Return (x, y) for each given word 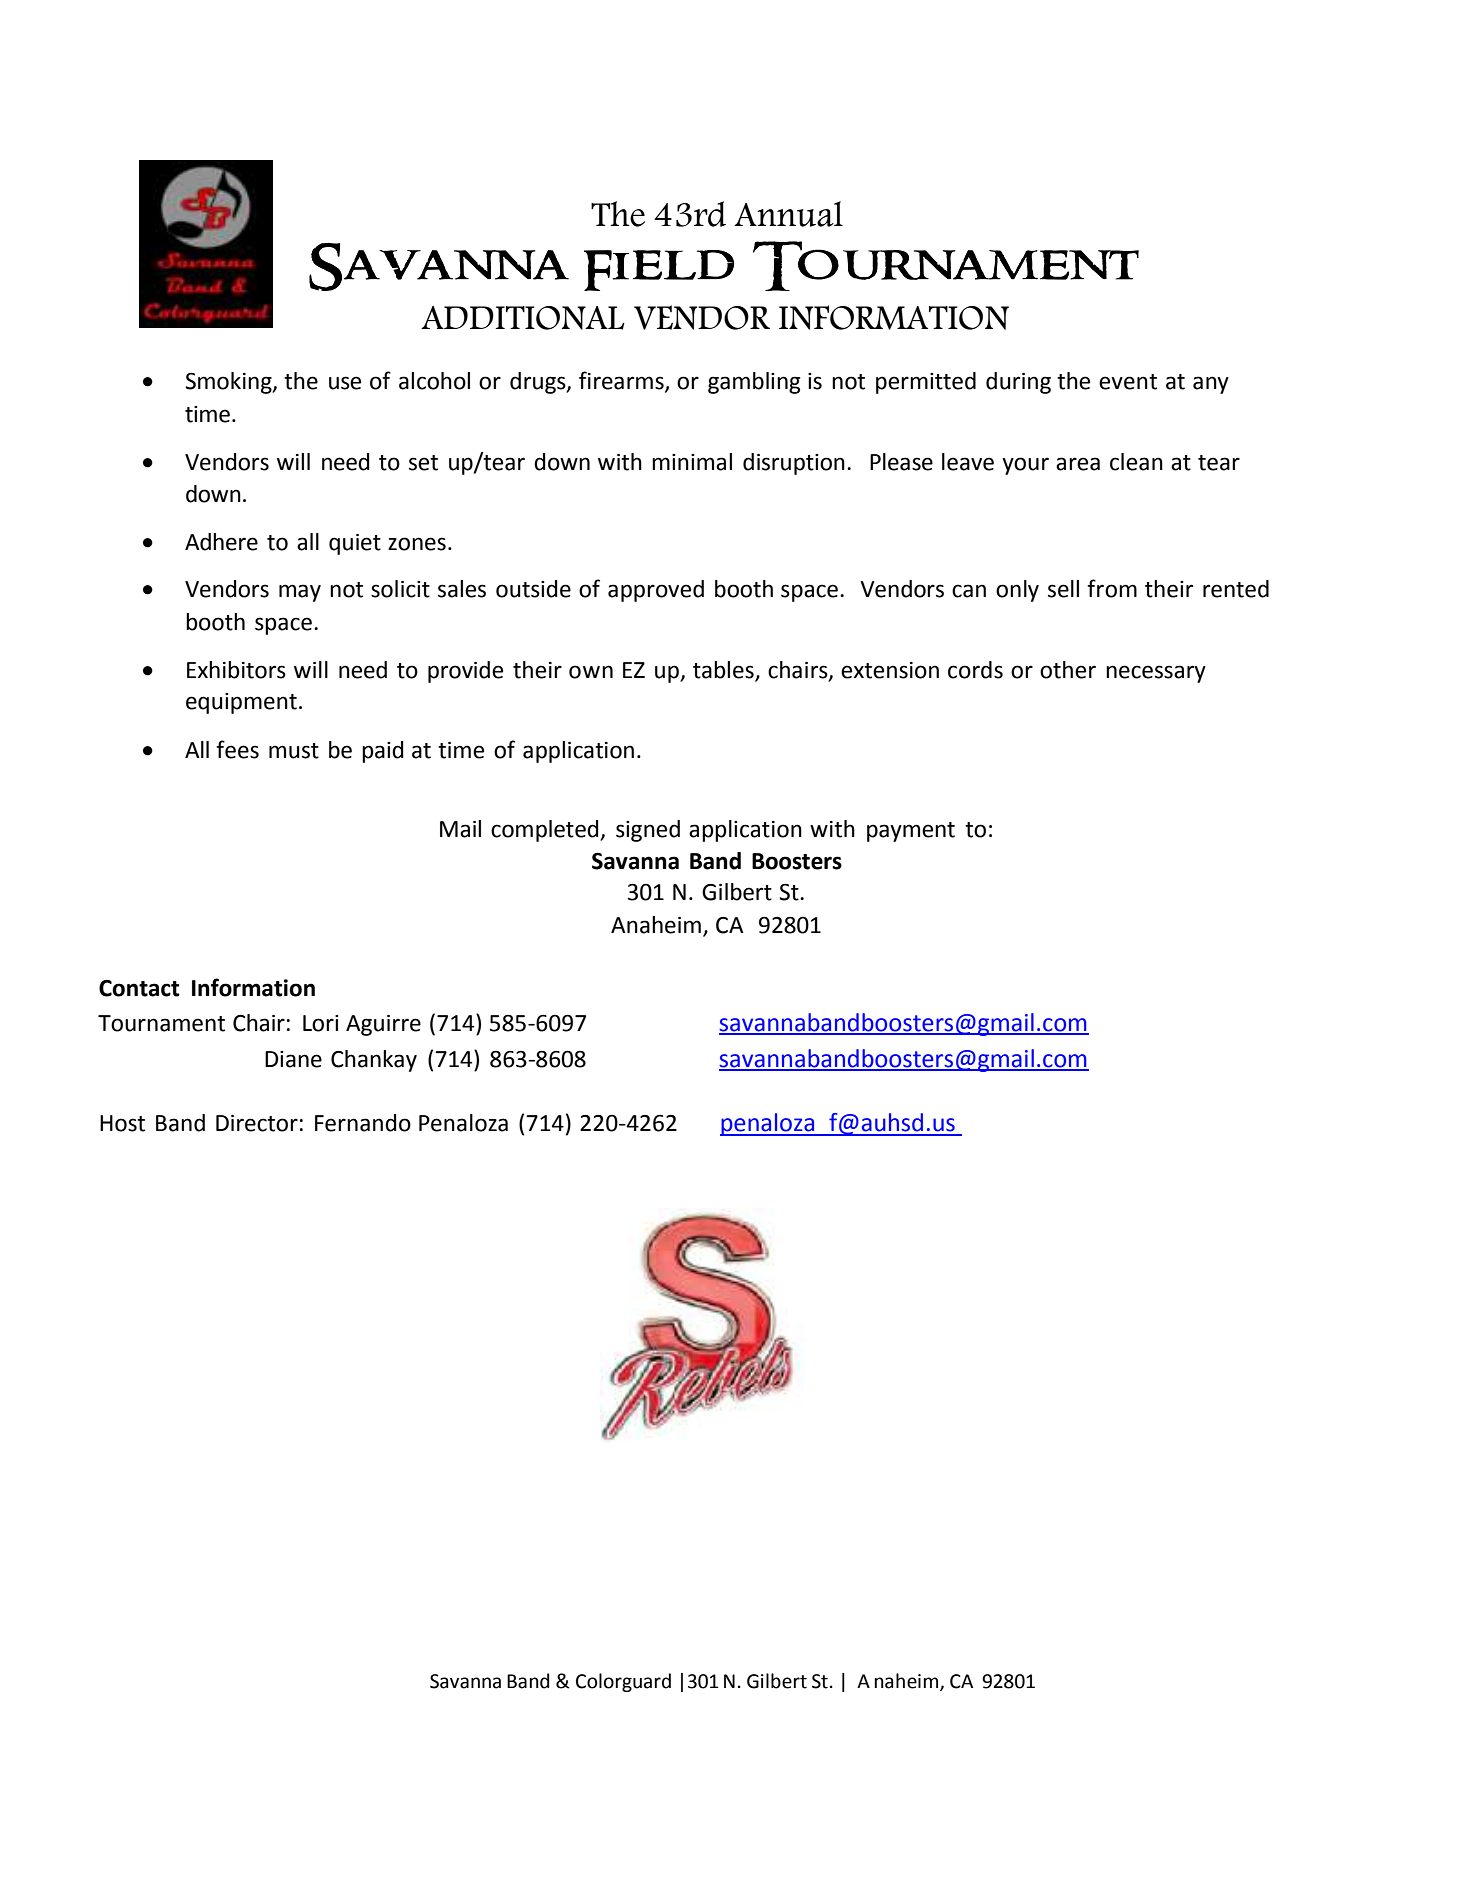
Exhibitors (236, 670)
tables (723, 670)
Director (257, 1123)
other (1068, 670)
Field (659, 270)
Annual (788, 214)
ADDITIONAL (523, 318)
